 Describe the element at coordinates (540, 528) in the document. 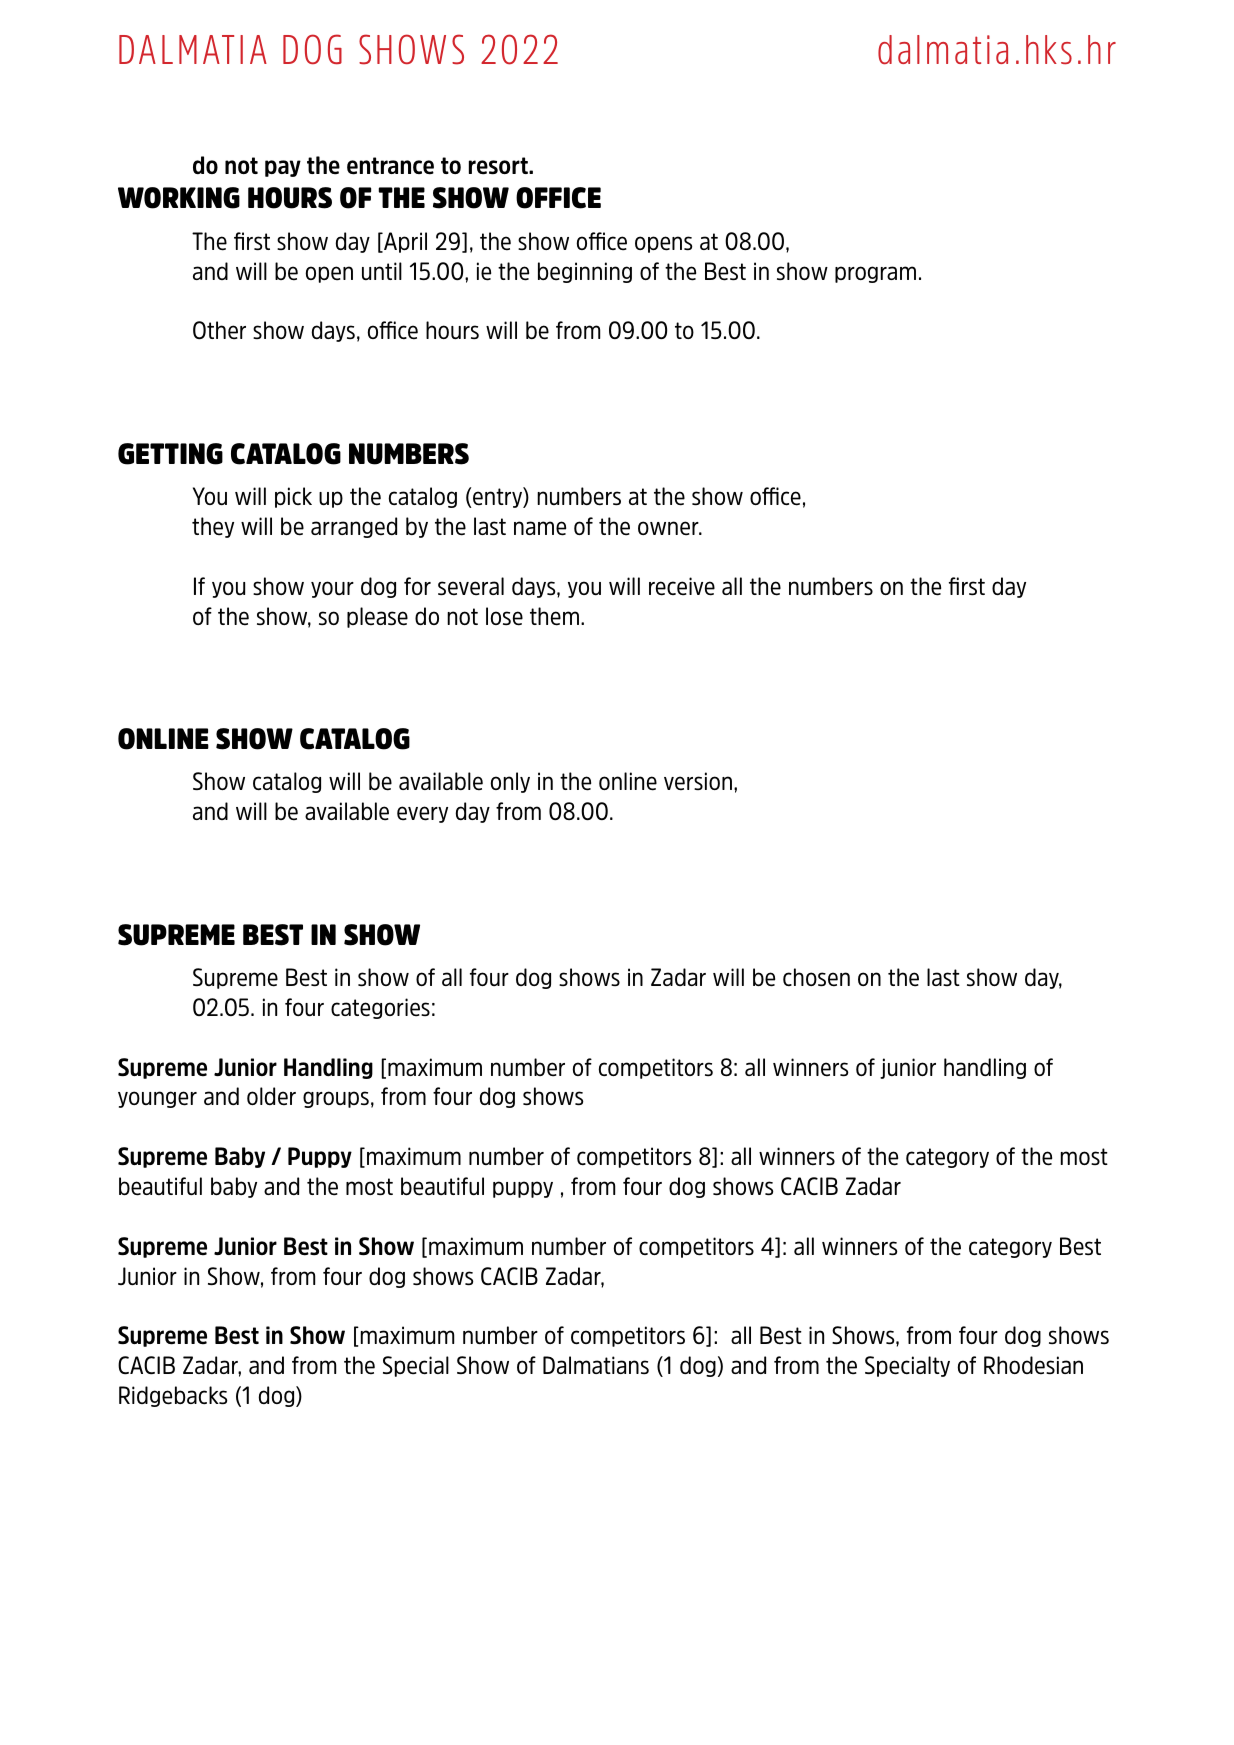

I see `name` at that location.
